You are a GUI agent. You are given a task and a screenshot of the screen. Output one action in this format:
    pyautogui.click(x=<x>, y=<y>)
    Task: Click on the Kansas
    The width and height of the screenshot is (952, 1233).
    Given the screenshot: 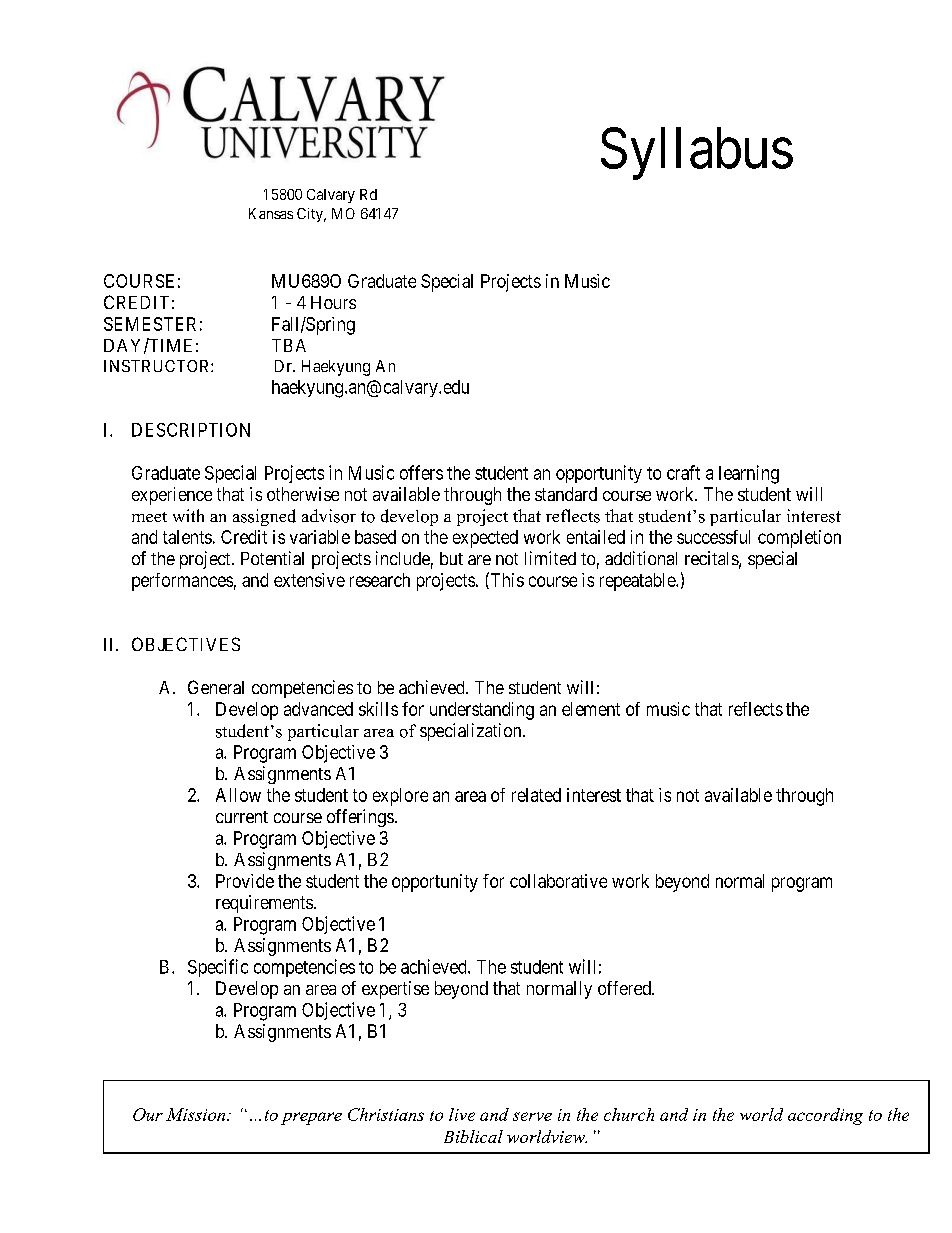 What is the action you would take?
    pyautogui.click(x=271, y=213)
